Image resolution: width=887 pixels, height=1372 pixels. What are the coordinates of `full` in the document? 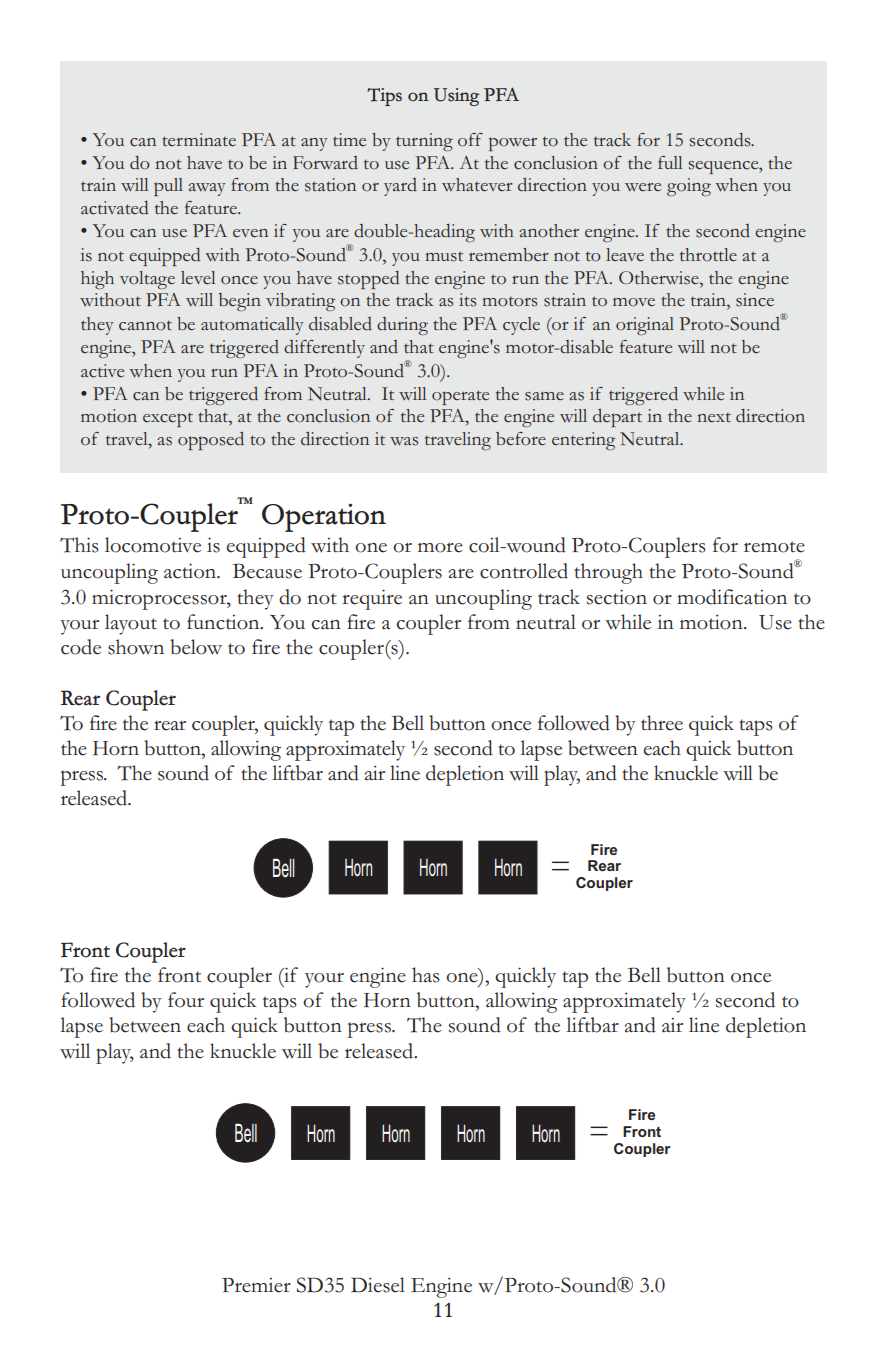 It's located at (670, 162).
